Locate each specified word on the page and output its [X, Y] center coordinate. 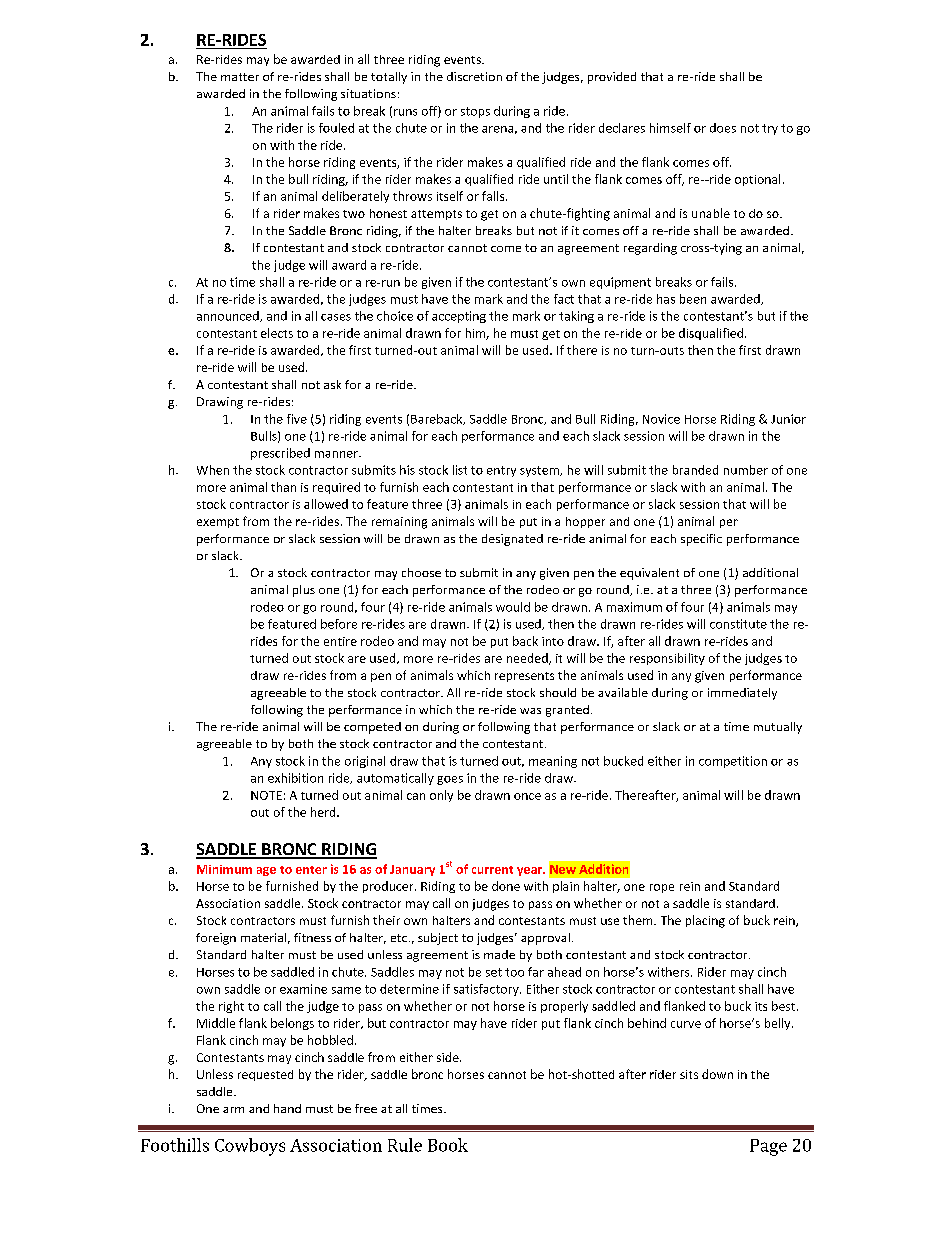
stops [475, 112]
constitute [738, 624]
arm [233, 1110]
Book [448, 1145]
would [513, 607]
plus [304, 591]
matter [240, 77]
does [723, 128]
